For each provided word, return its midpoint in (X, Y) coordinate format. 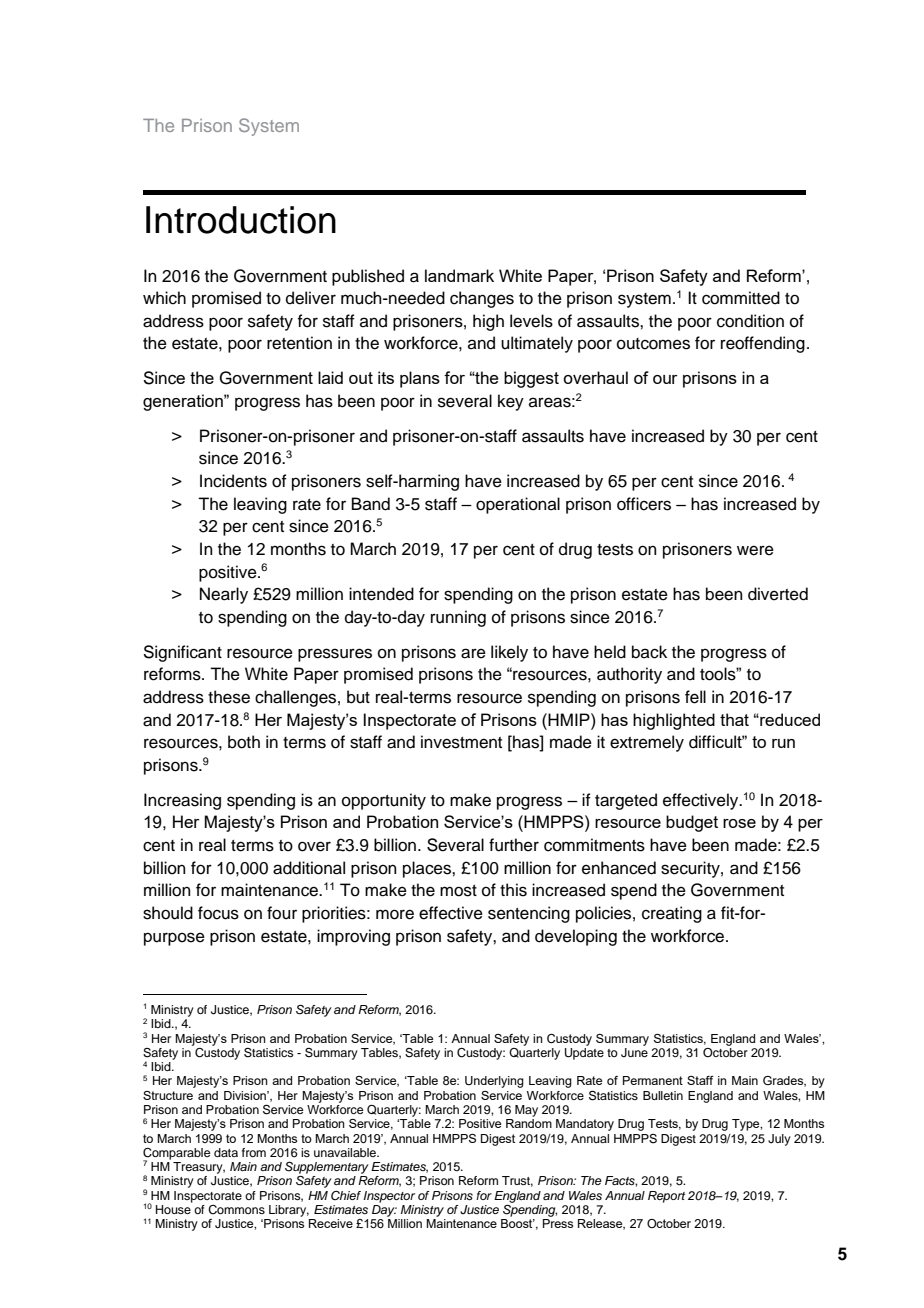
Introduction (241, 220)
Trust (517, 1181)
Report (666, 1197)
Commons (236, 1210)
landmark (459, 275)
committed (741, 298)
